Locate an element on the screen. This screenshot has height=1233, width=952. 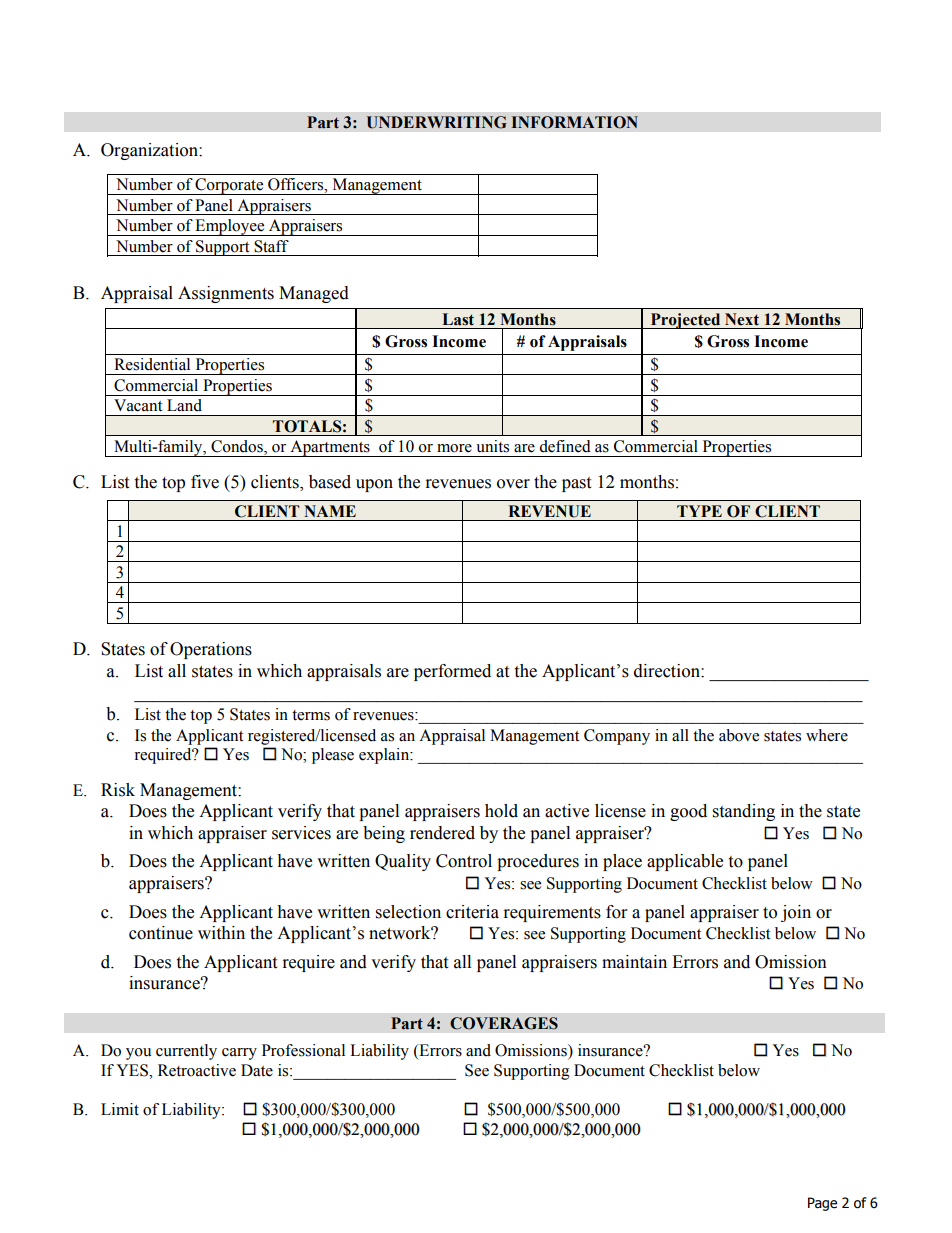
Corporate is located at coordinates (230, 186).
